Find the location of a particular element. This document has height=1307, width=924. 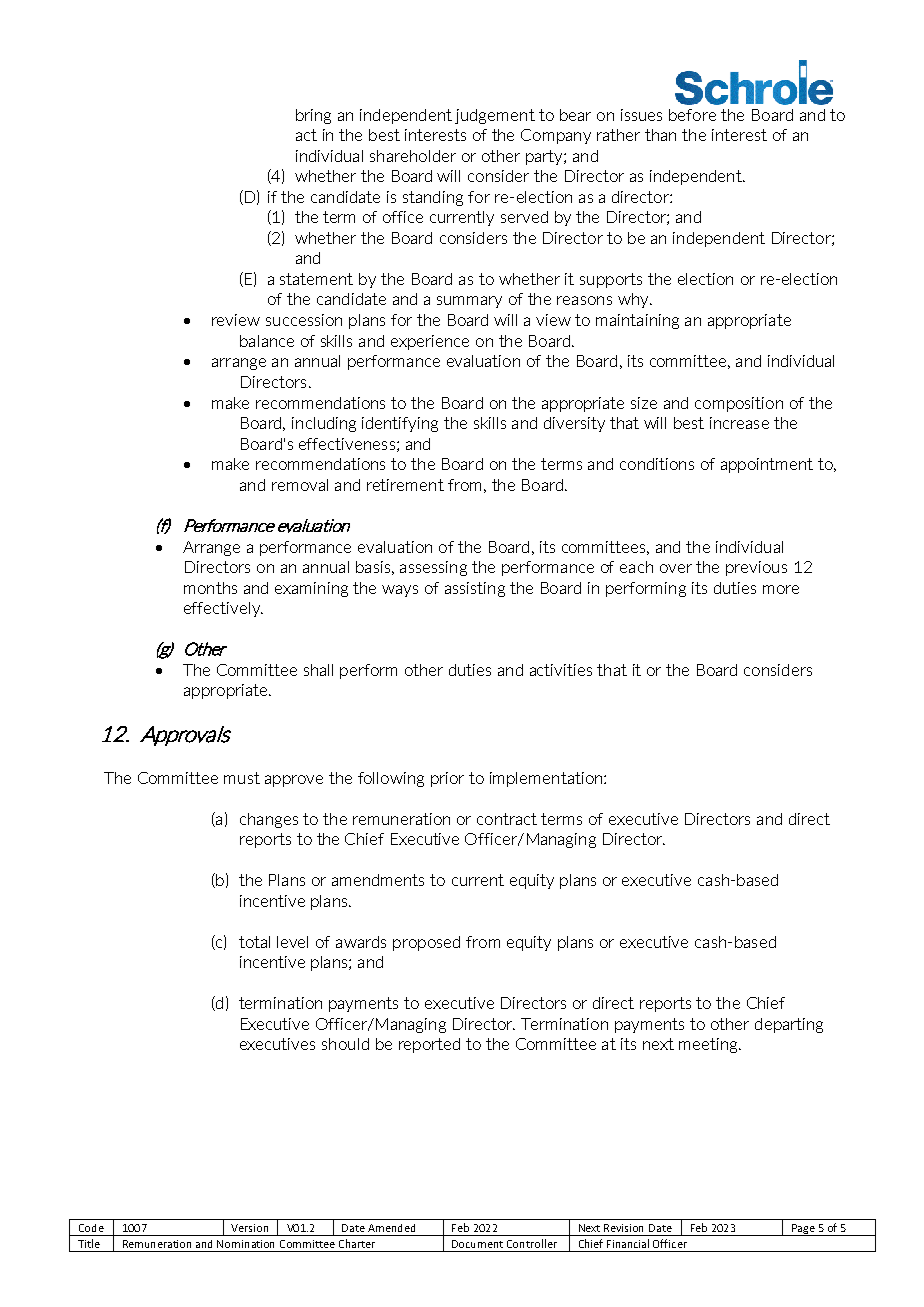

bring is located at coordinates (313, 116).
